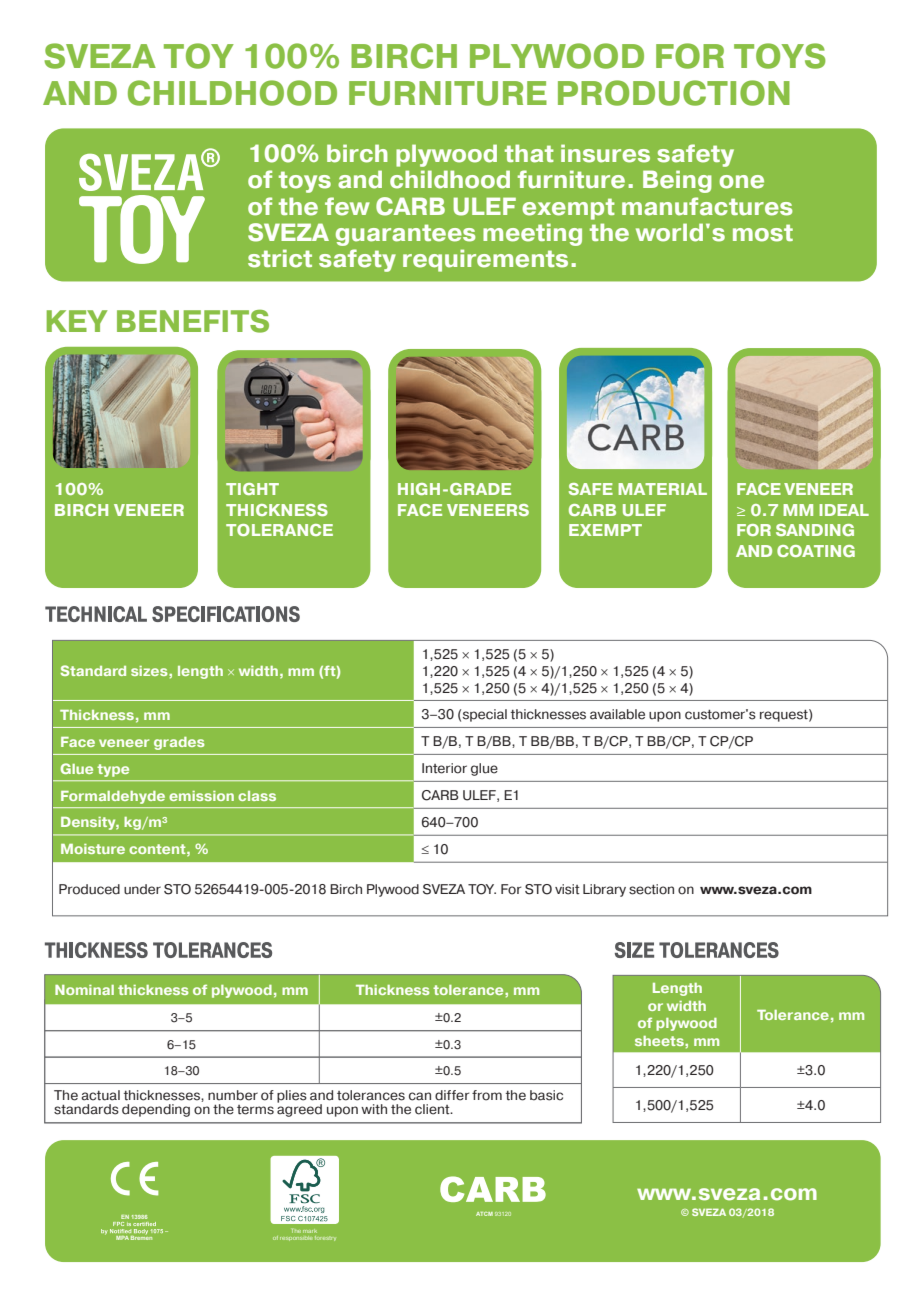  Describe the element at coordinates (660, 1041) in the screenshot. I see `sheets` at that location.
